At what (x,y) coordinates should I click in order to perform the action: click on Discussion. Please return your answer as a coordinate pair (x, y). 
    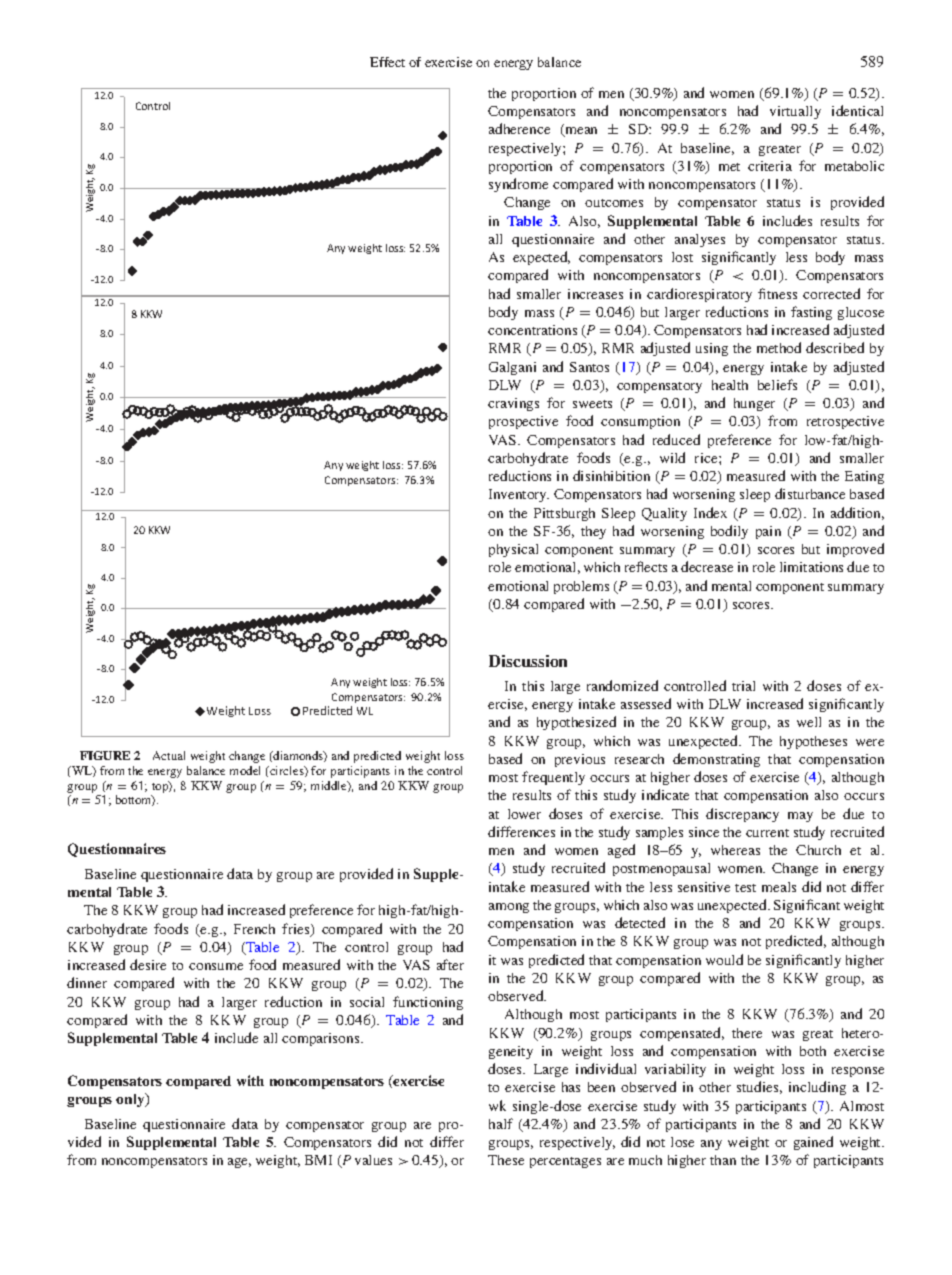
    Looking at the image, I should click on (528, 661).
